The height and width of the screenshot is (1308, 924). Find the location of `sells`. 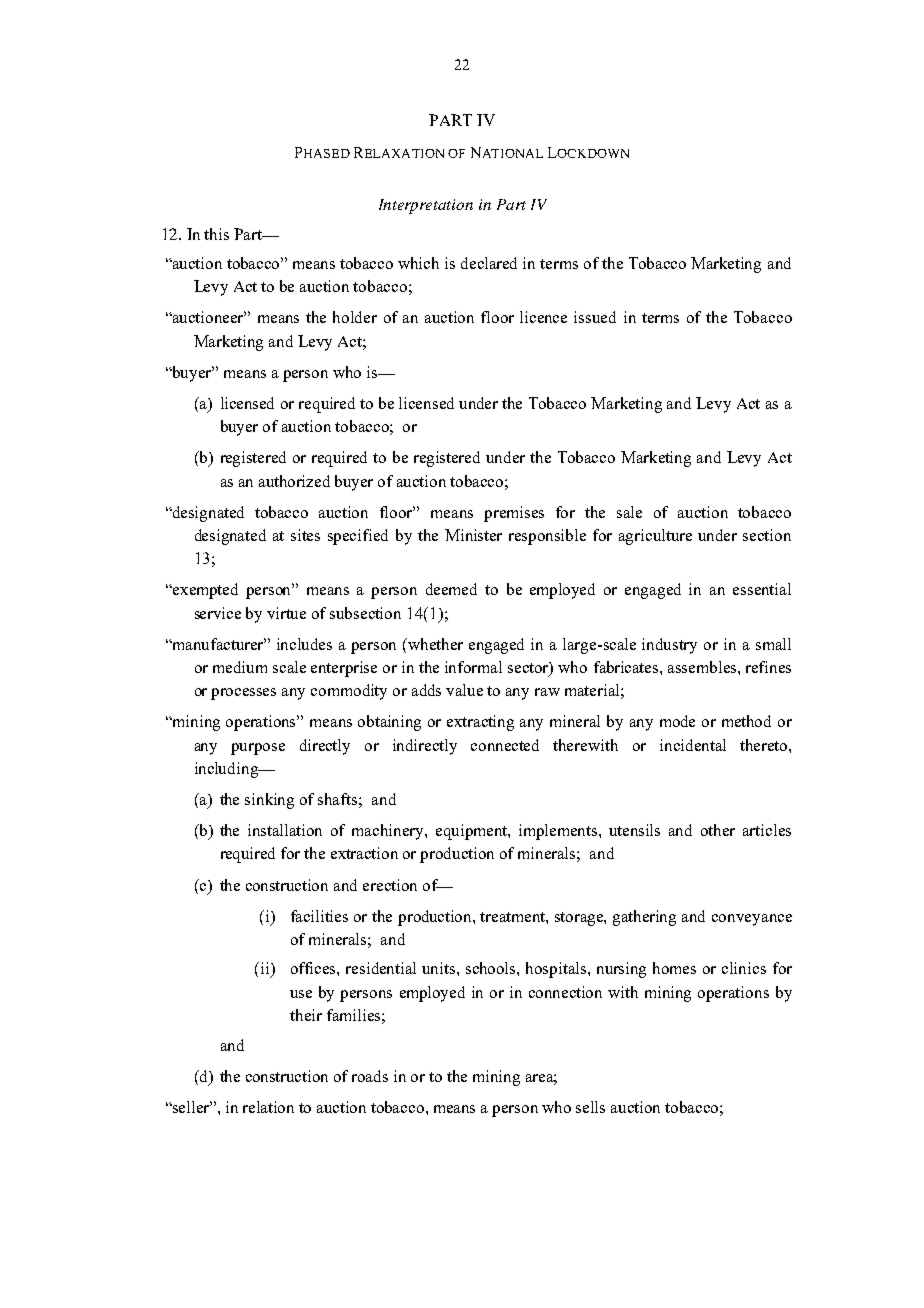

sells is located at coordinates (590, 1107).
